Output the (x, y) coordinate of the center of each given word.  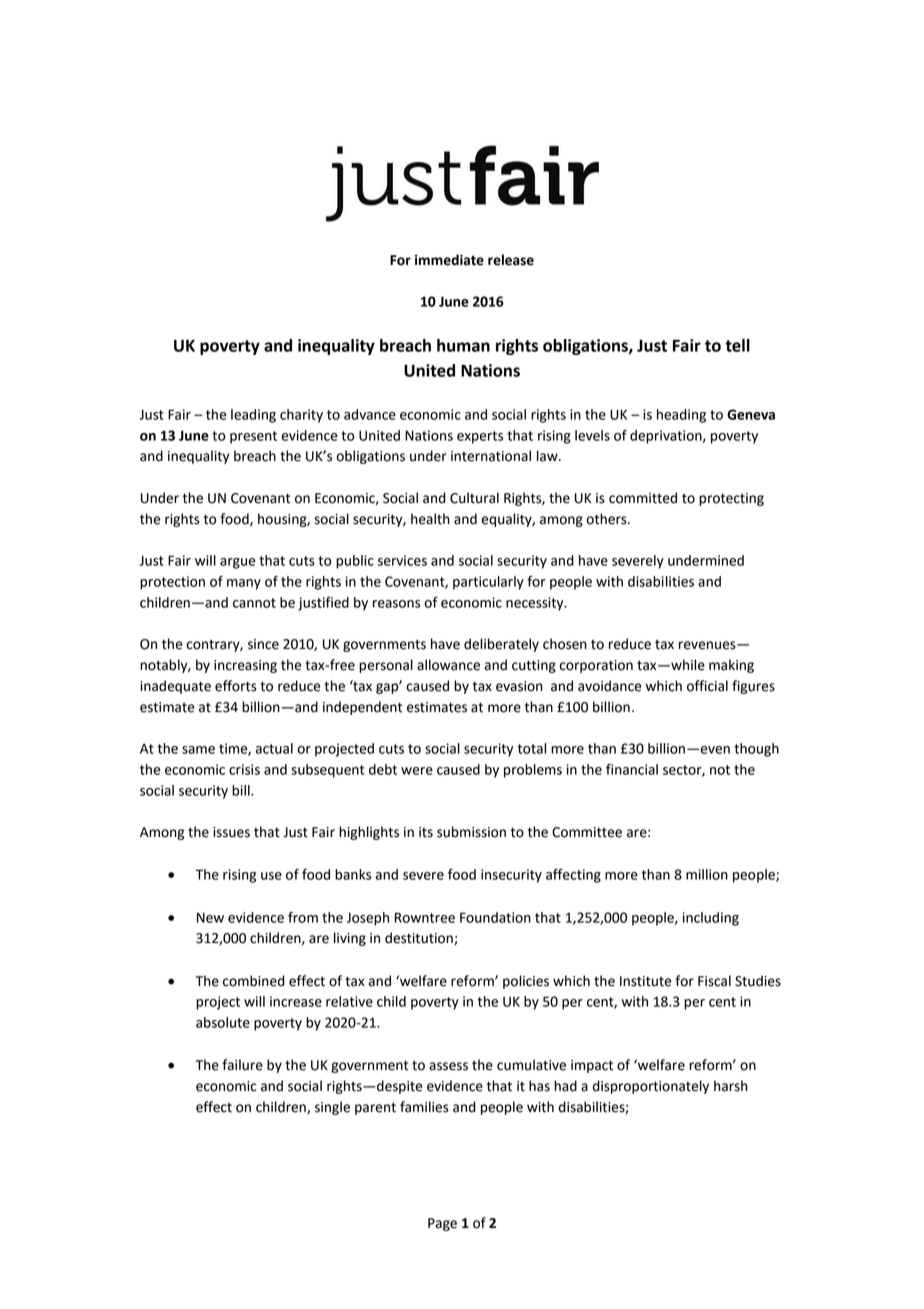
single (332, 1108)
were (417, 771)
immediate (449, 260)
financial (632, 769)
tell (737, 345)
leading (253, 416)
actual (274, 748)
